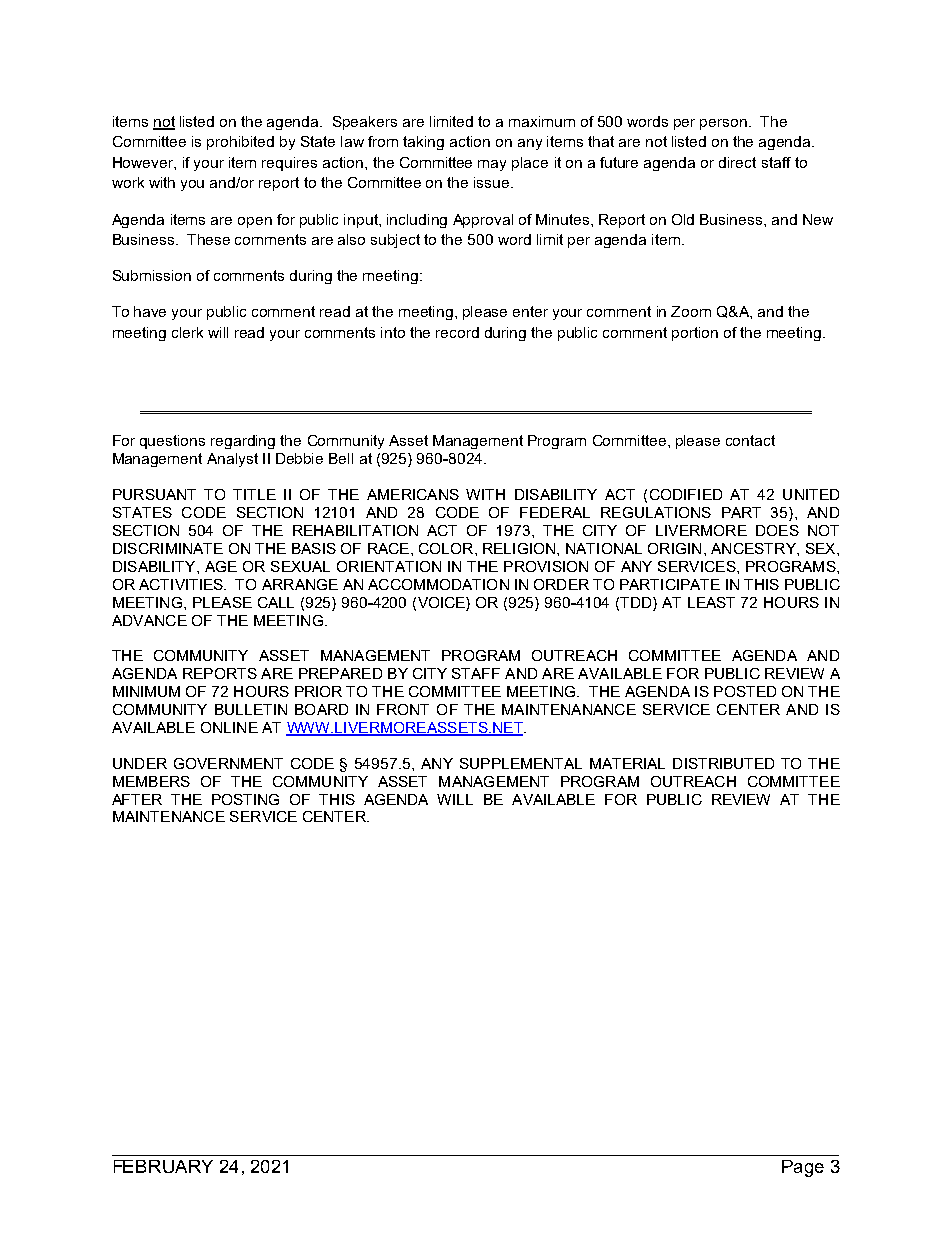  What do you see at coordinates (686, 494) in the screenshot?
I see `CODIFIED` at bounding box center [686, 494].
